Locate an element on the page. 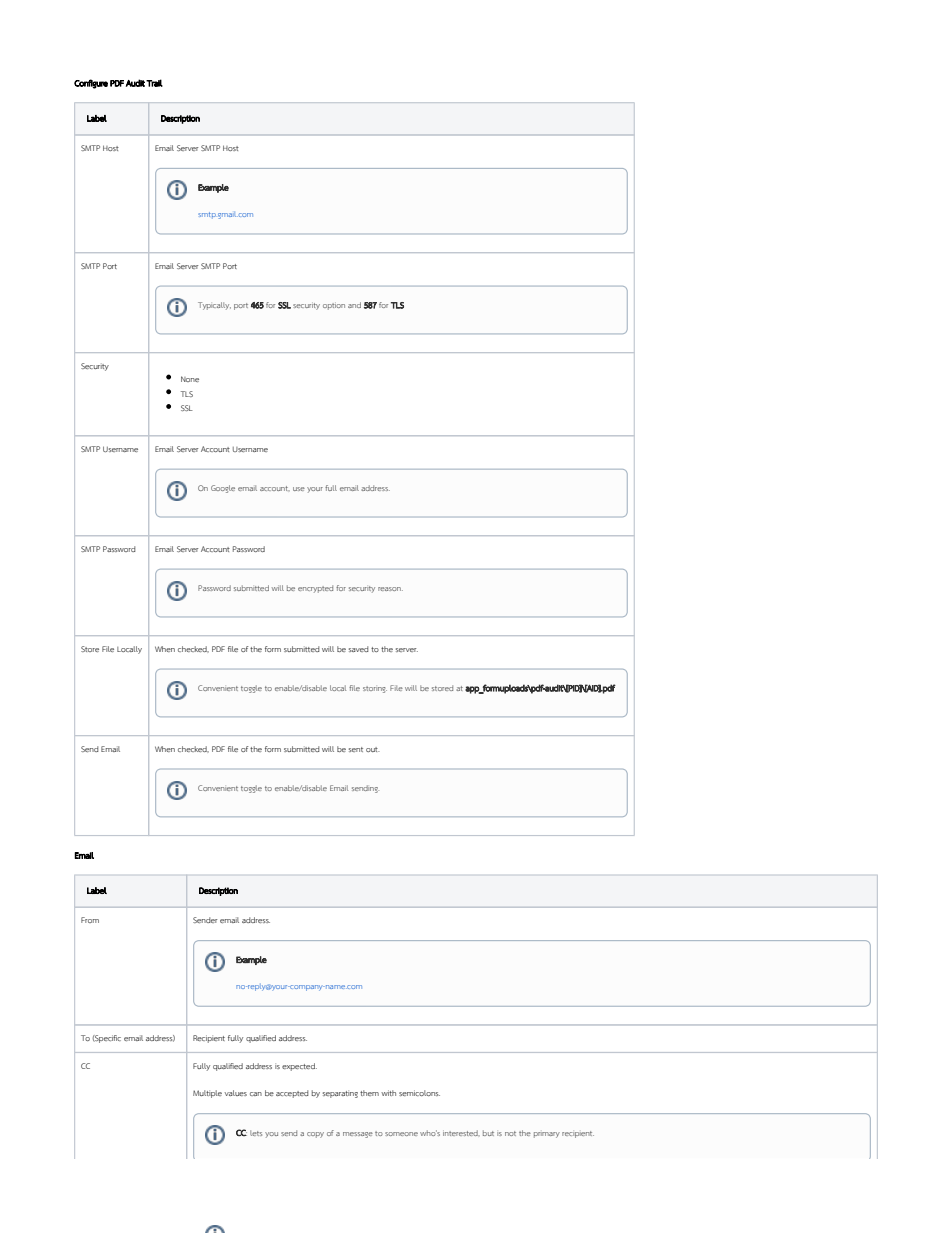  encrypted is located at coordinates (315, 589).
